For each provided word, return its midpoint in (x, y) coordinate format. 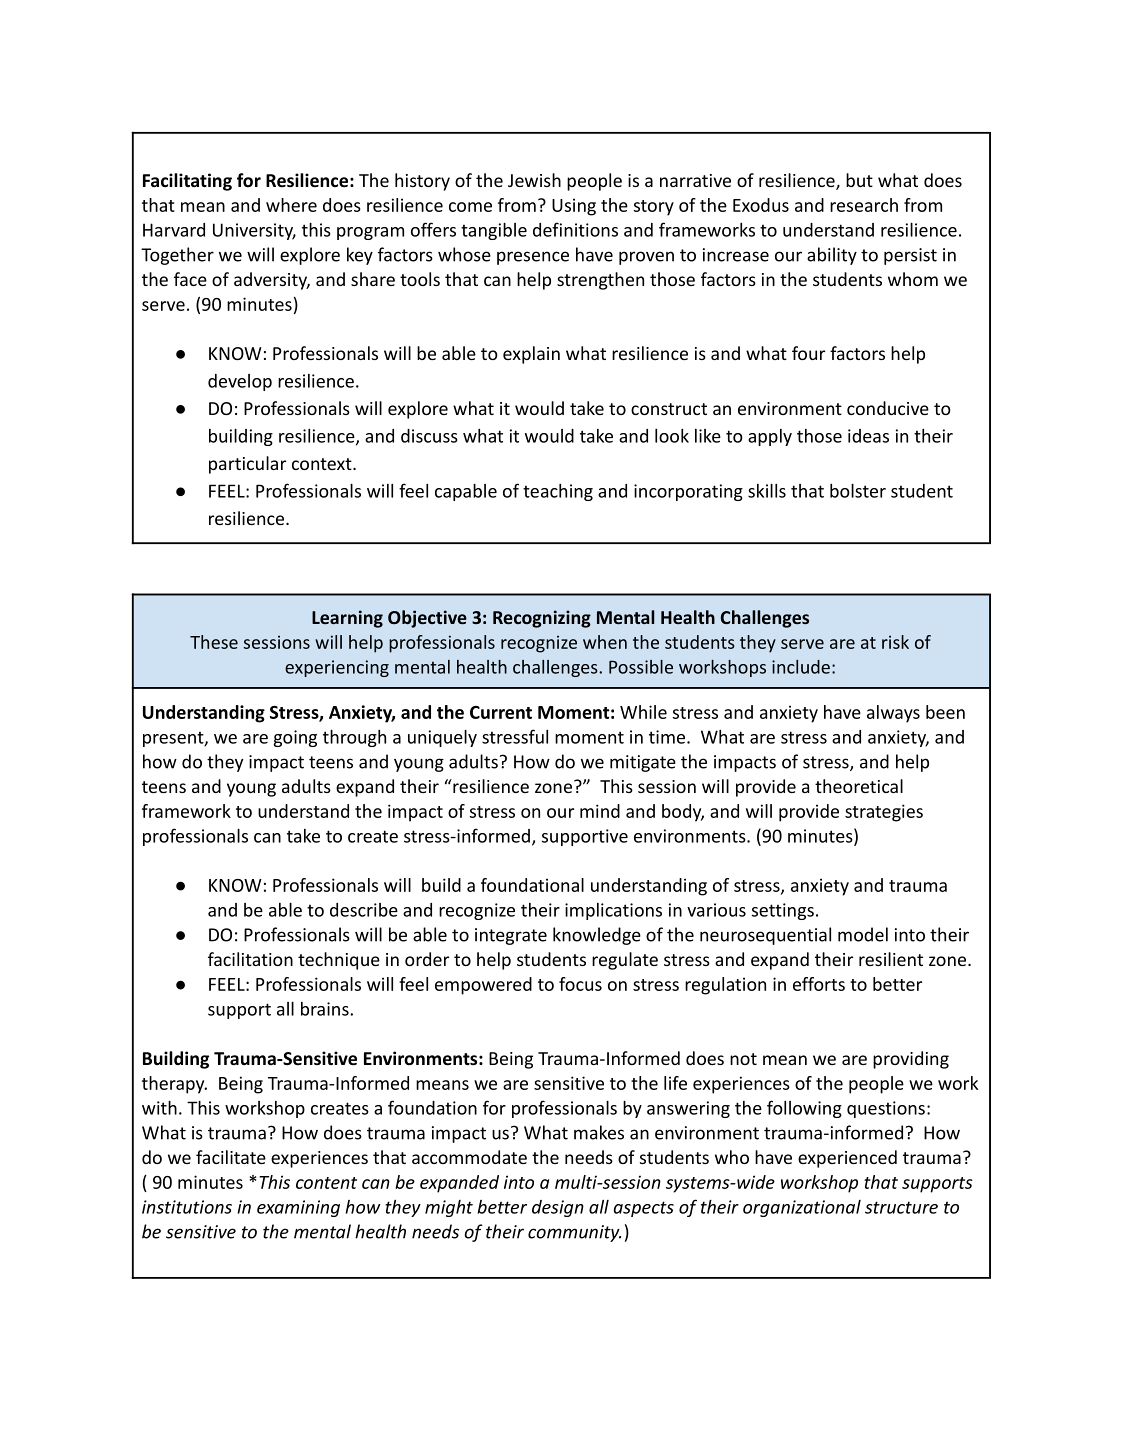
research (864, 205)
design (558, 1208)
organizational (802, 1208)
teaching (558, 492)
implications (613, 911)
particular (247, 465)
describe (364, 910)
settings (783, 911)
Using (574, 207)
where (291, 205)
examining (298, 1208)
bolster (858, 491)
